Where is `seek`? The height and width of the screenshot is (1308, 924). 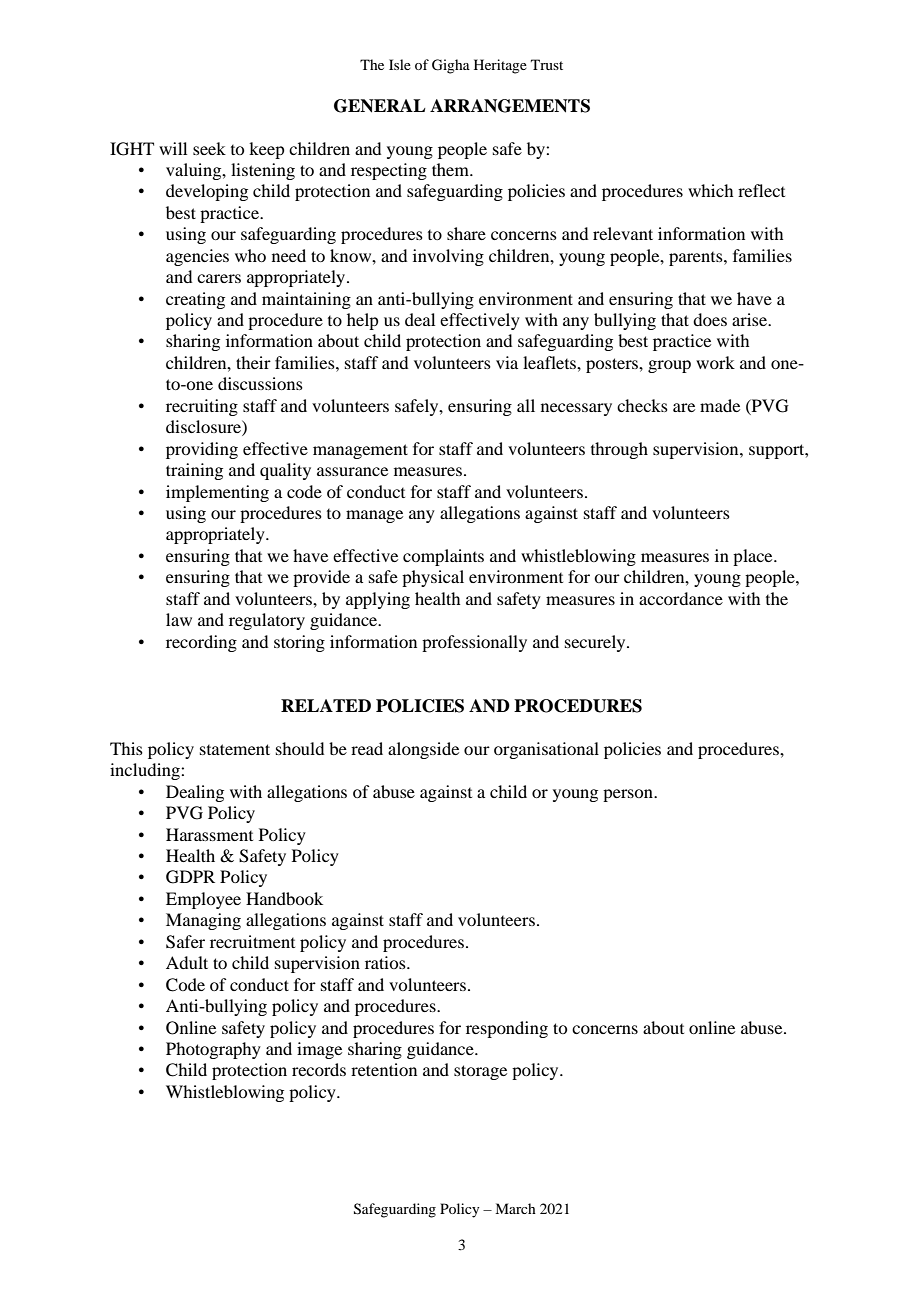 seek is located at coordinates (209, 148).
